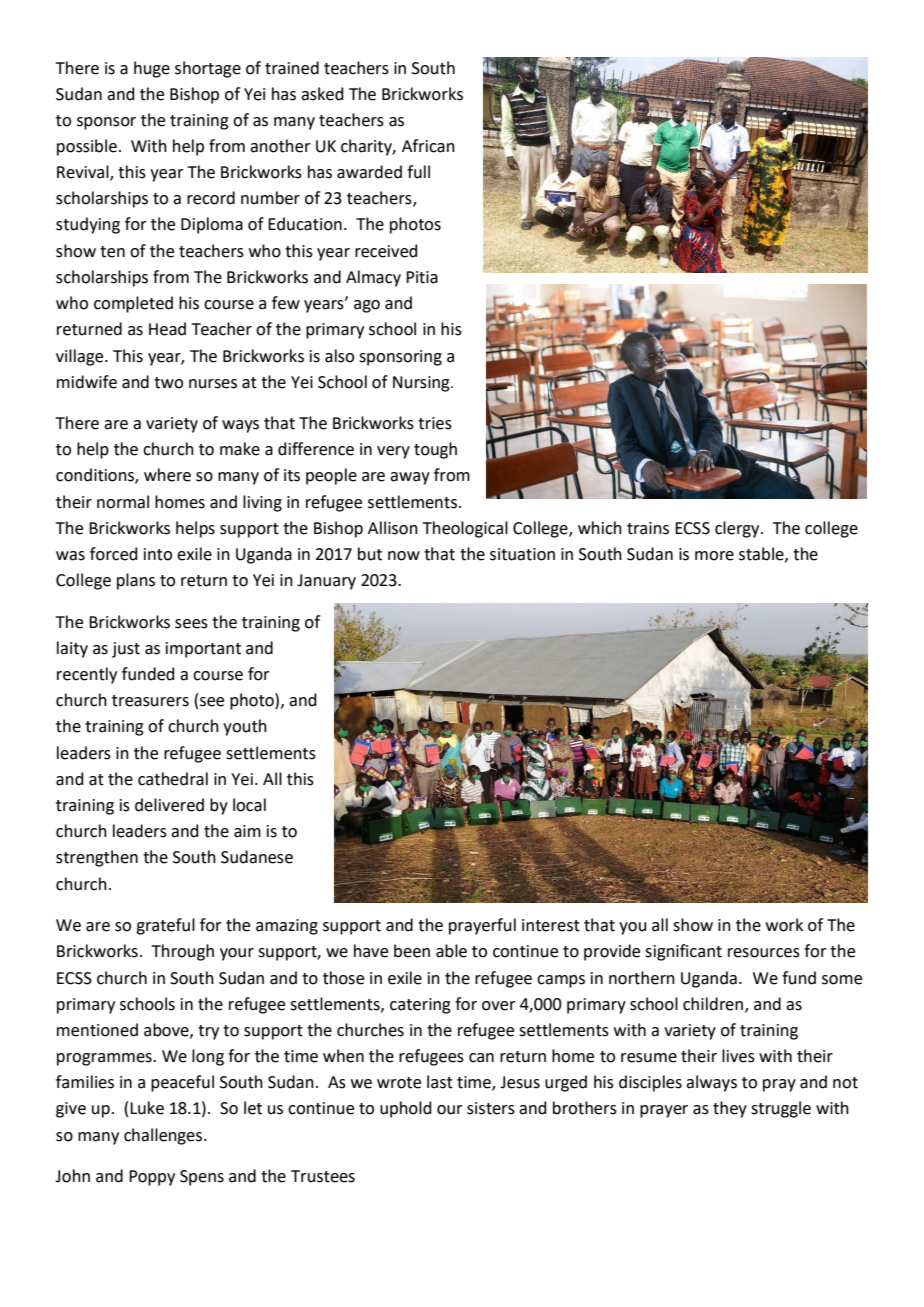 The height and width of the screenshot is (1307, 924). What do you see at coordinates (435, 423) in the screenshot?
I see `tries` at bounding box center [435, 423].
